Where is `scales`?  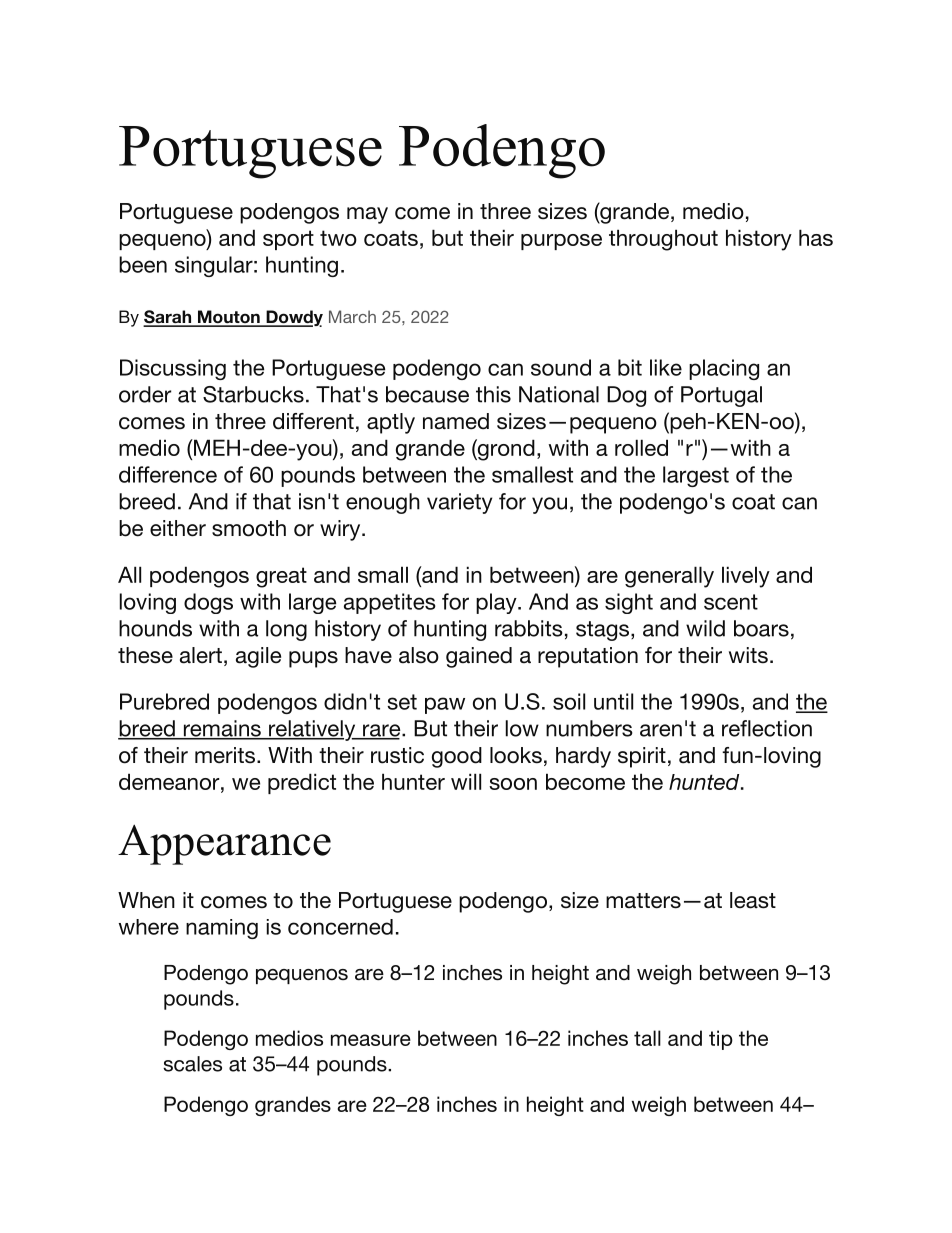
scales is located at coordinates (192, 1064).
